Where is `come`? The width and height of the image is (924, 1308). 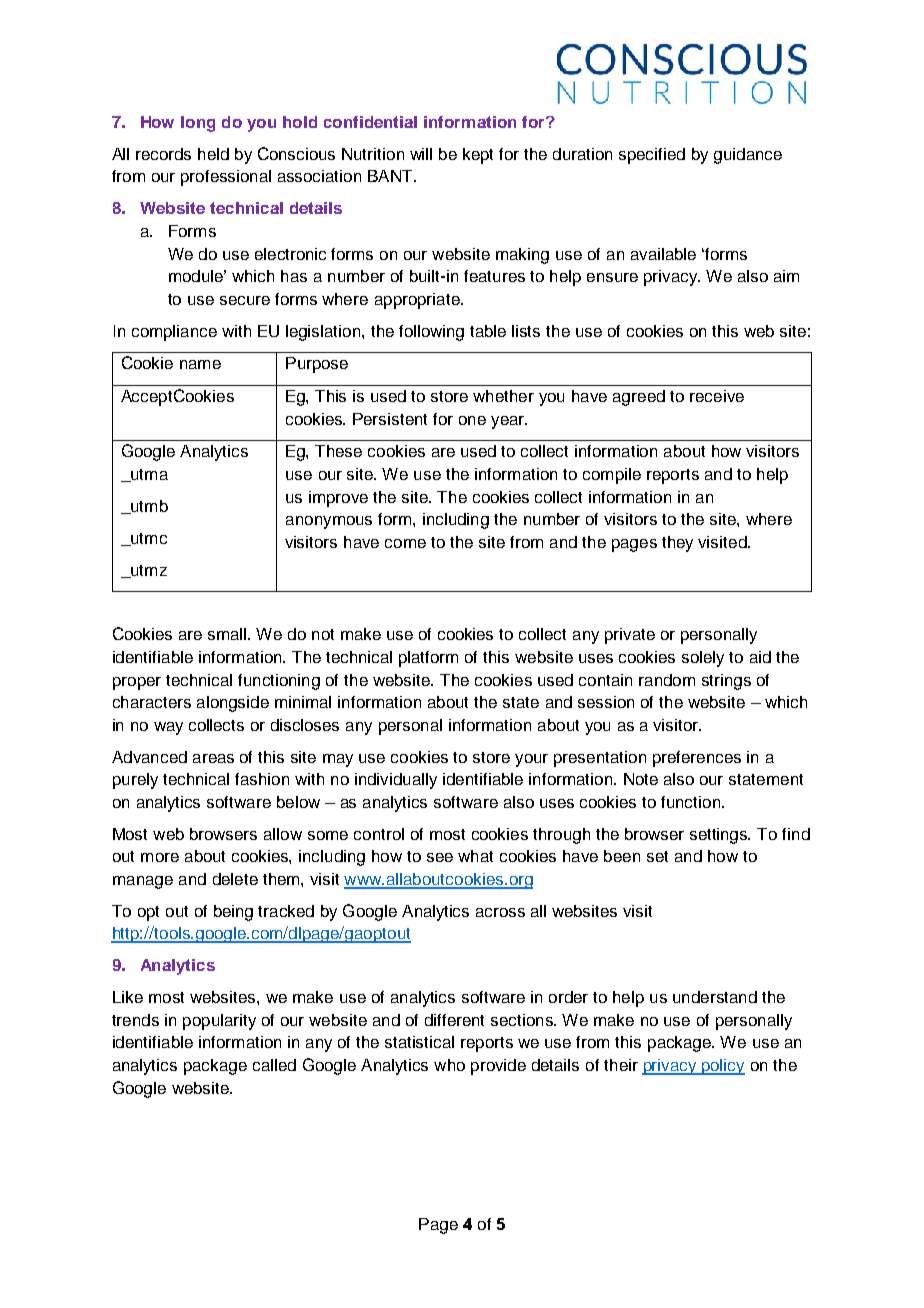 come is located at coordinates (405, 543).
